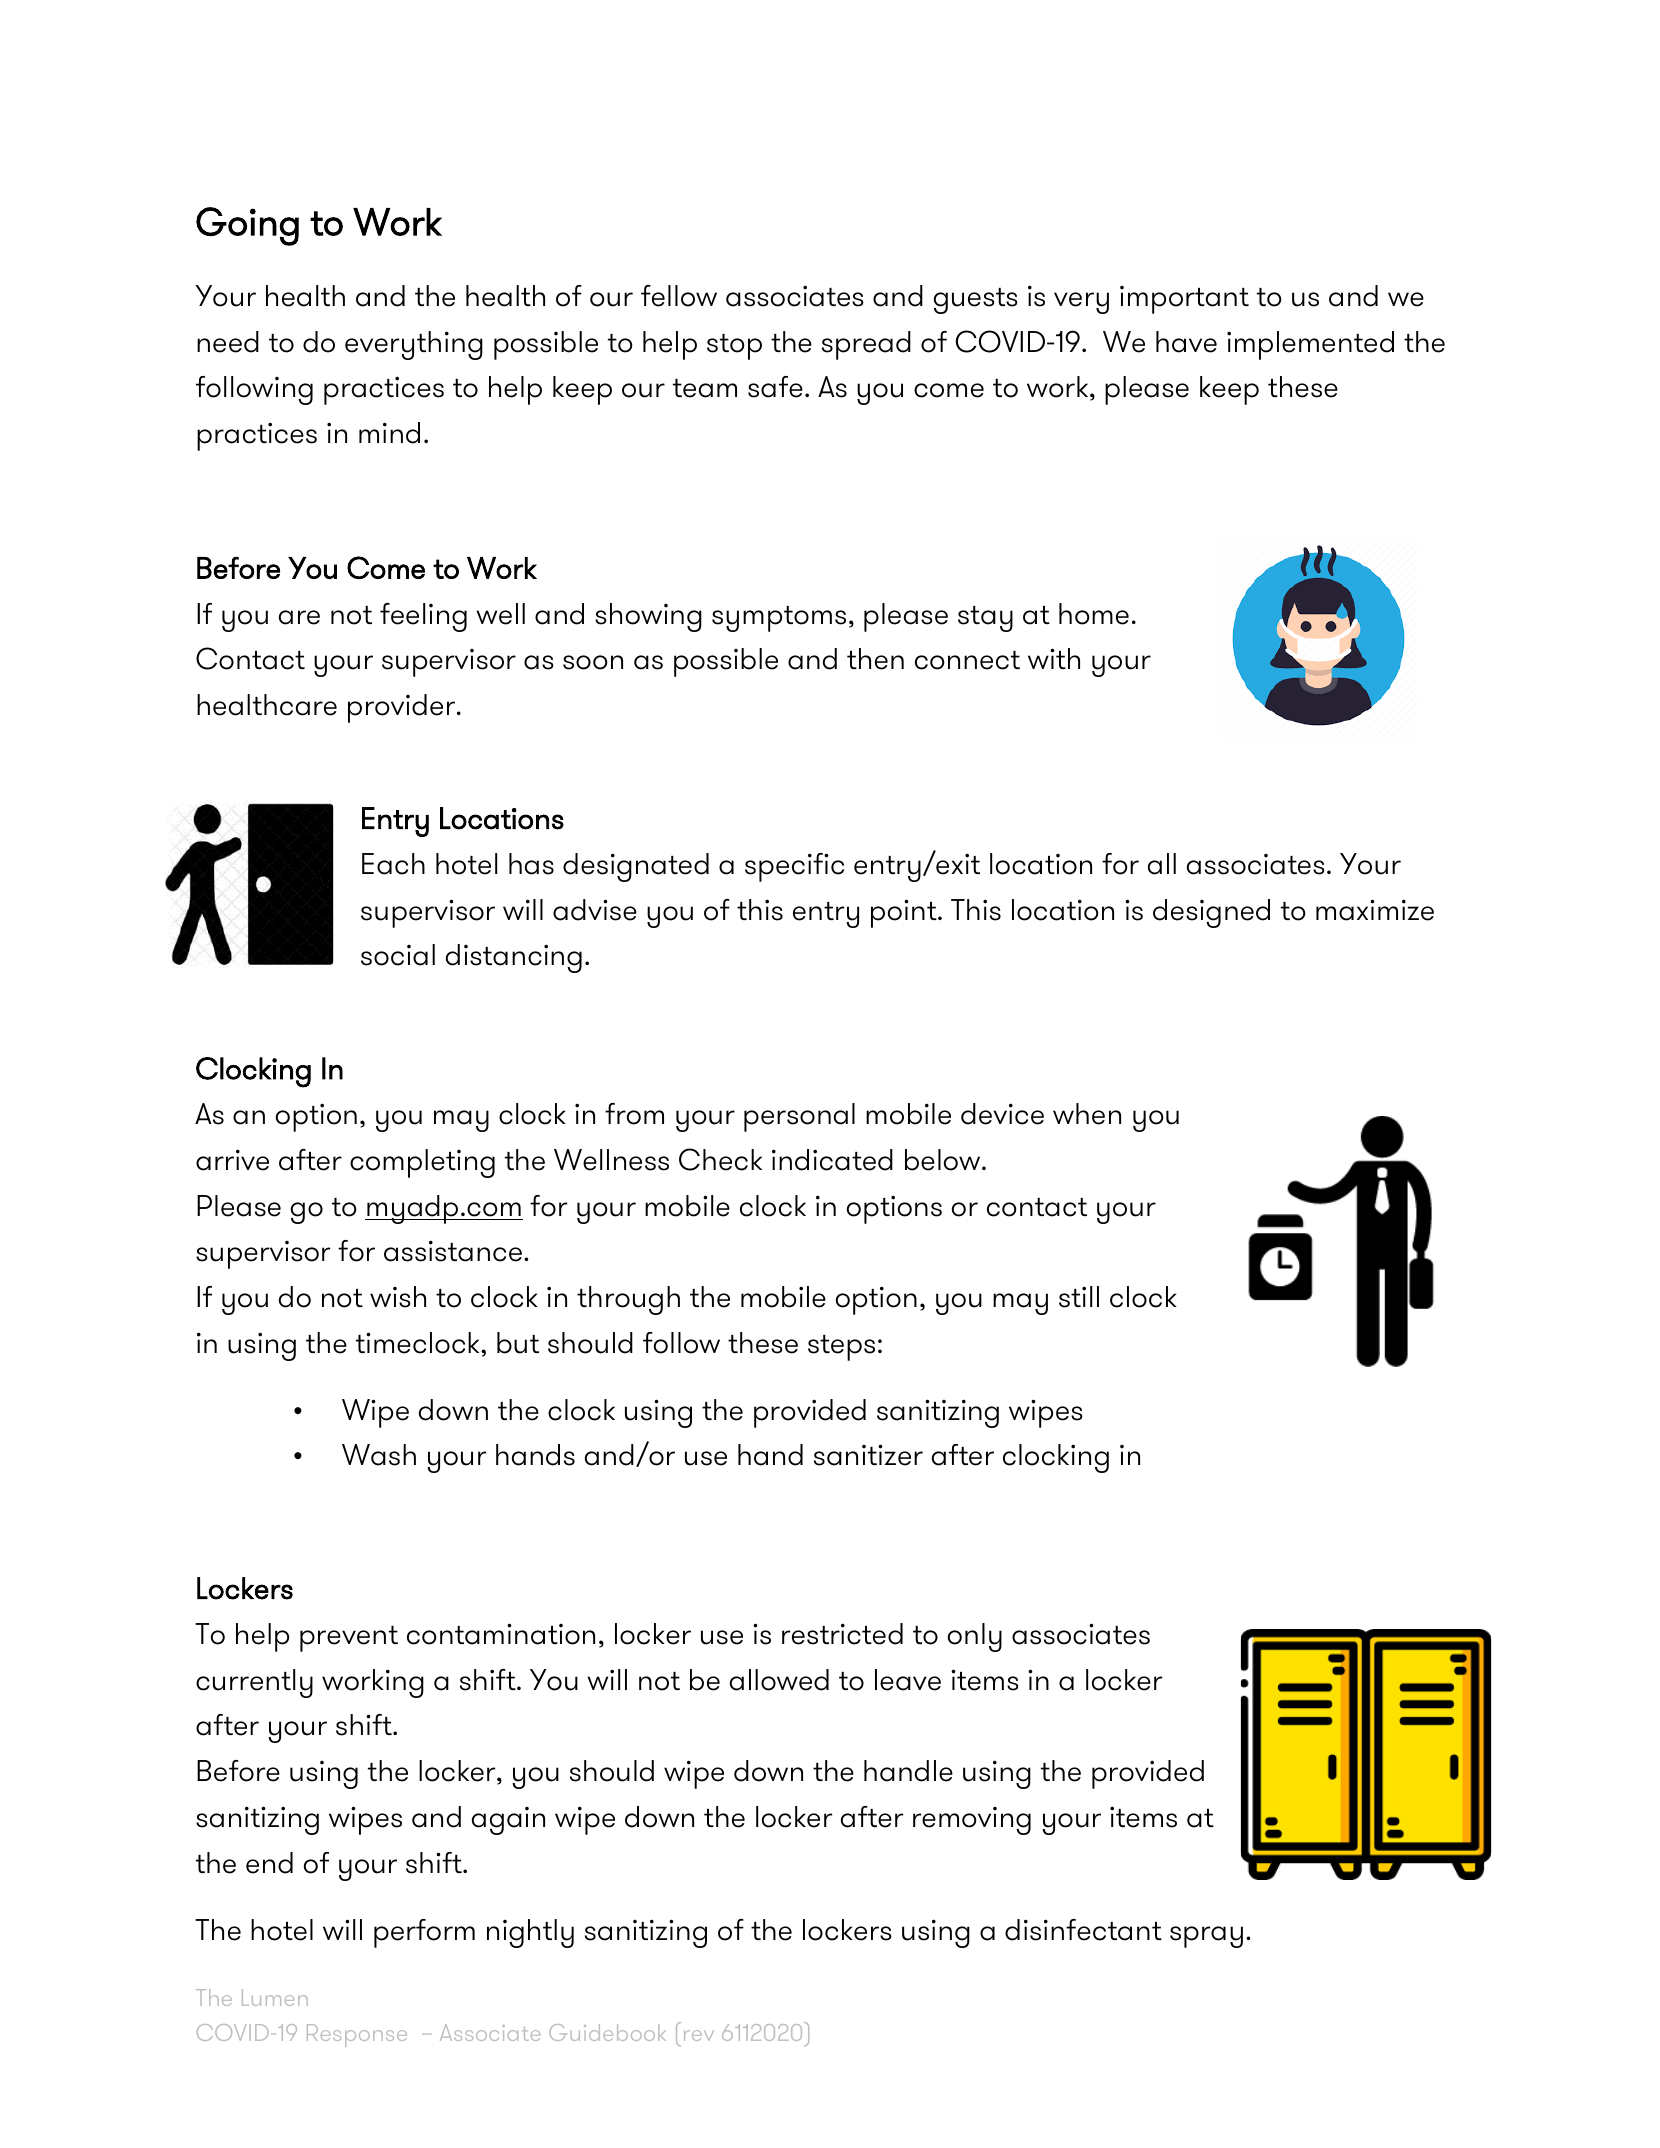 The width and height of the screenshot is (1660, 2148). What do you see at coordinates (422, 1163) in the screenshot?
I see `completing` at bounding box center [422, 1163].
